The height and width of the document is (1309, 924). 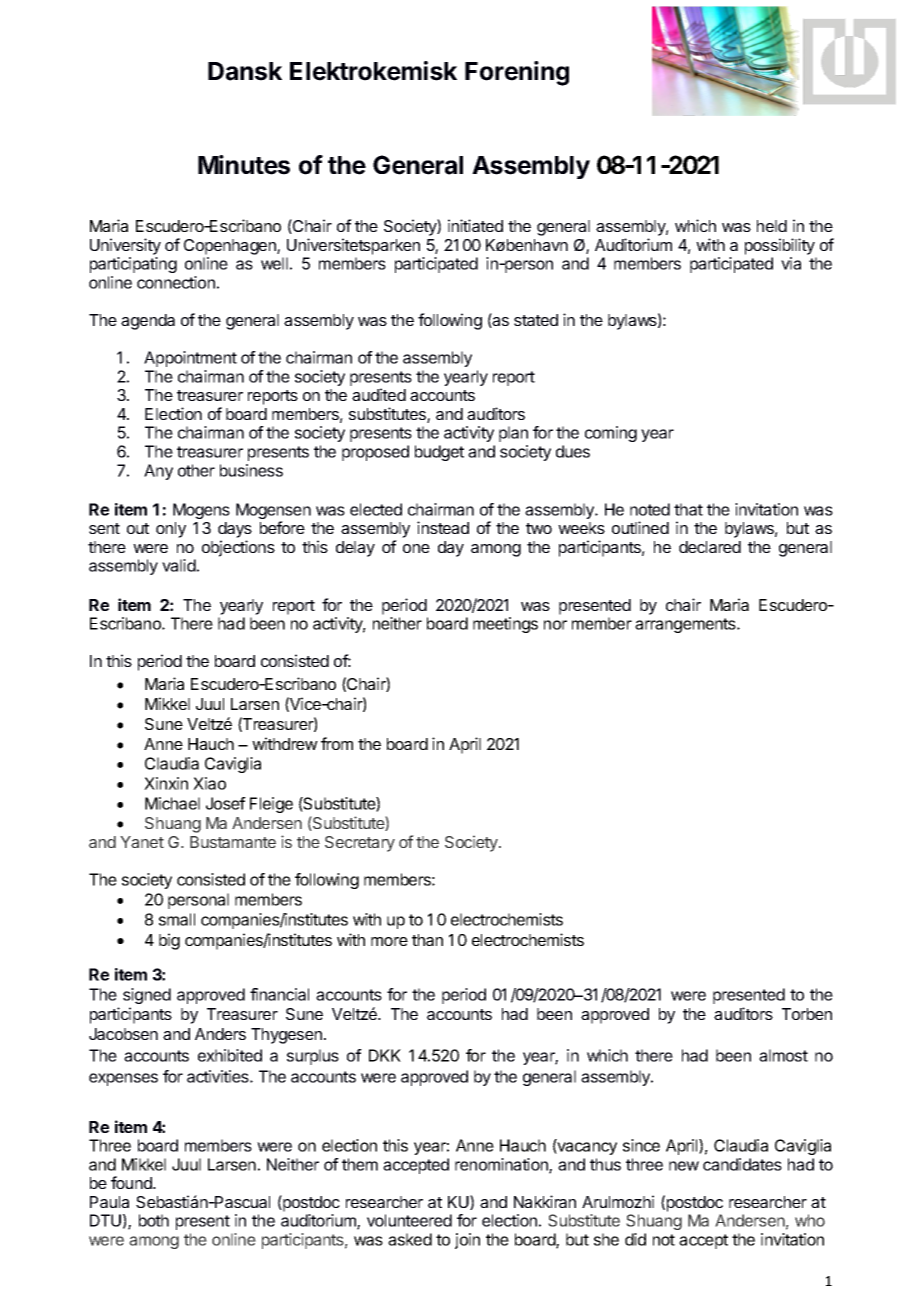 I want to click on candidates, so click(x=742, y=1164).
